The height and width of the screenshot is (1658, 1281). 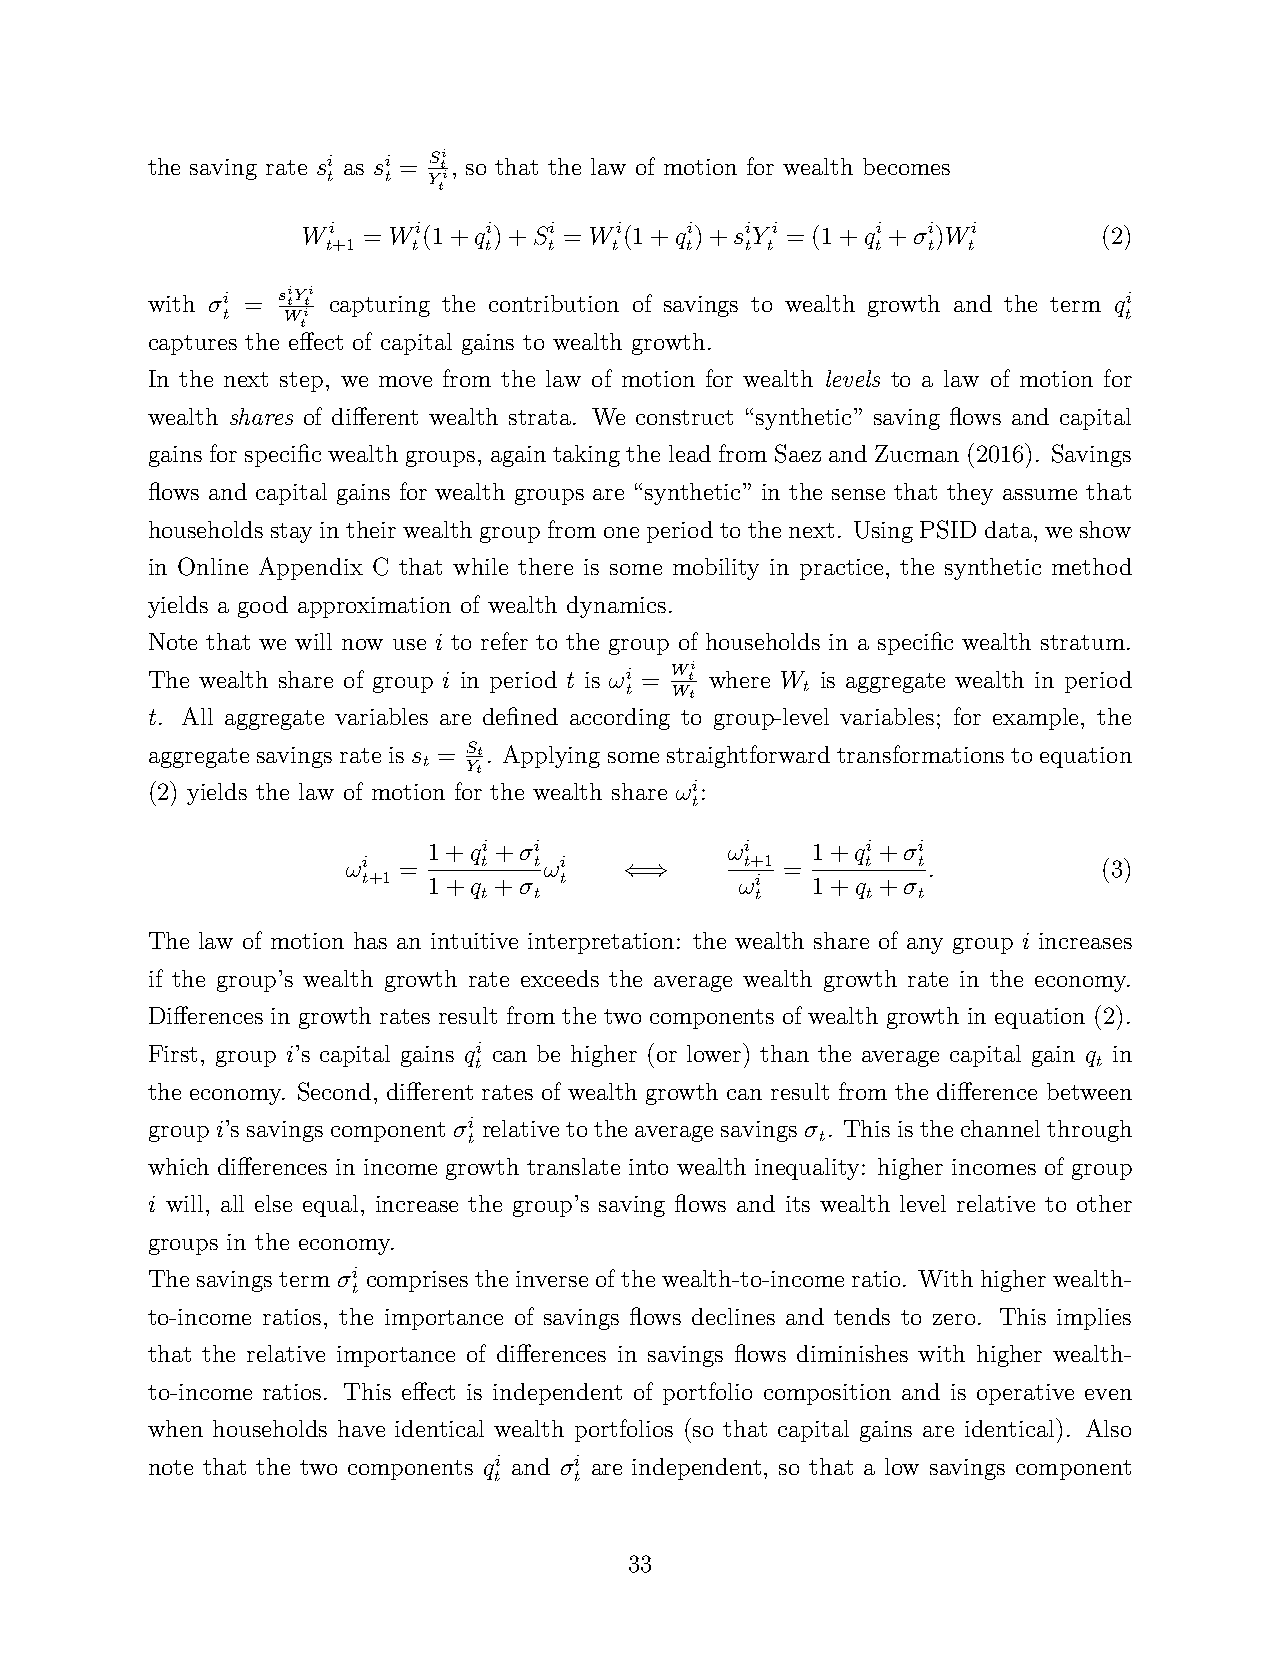 I want to click on Applying, so click(x=551, y=756).
